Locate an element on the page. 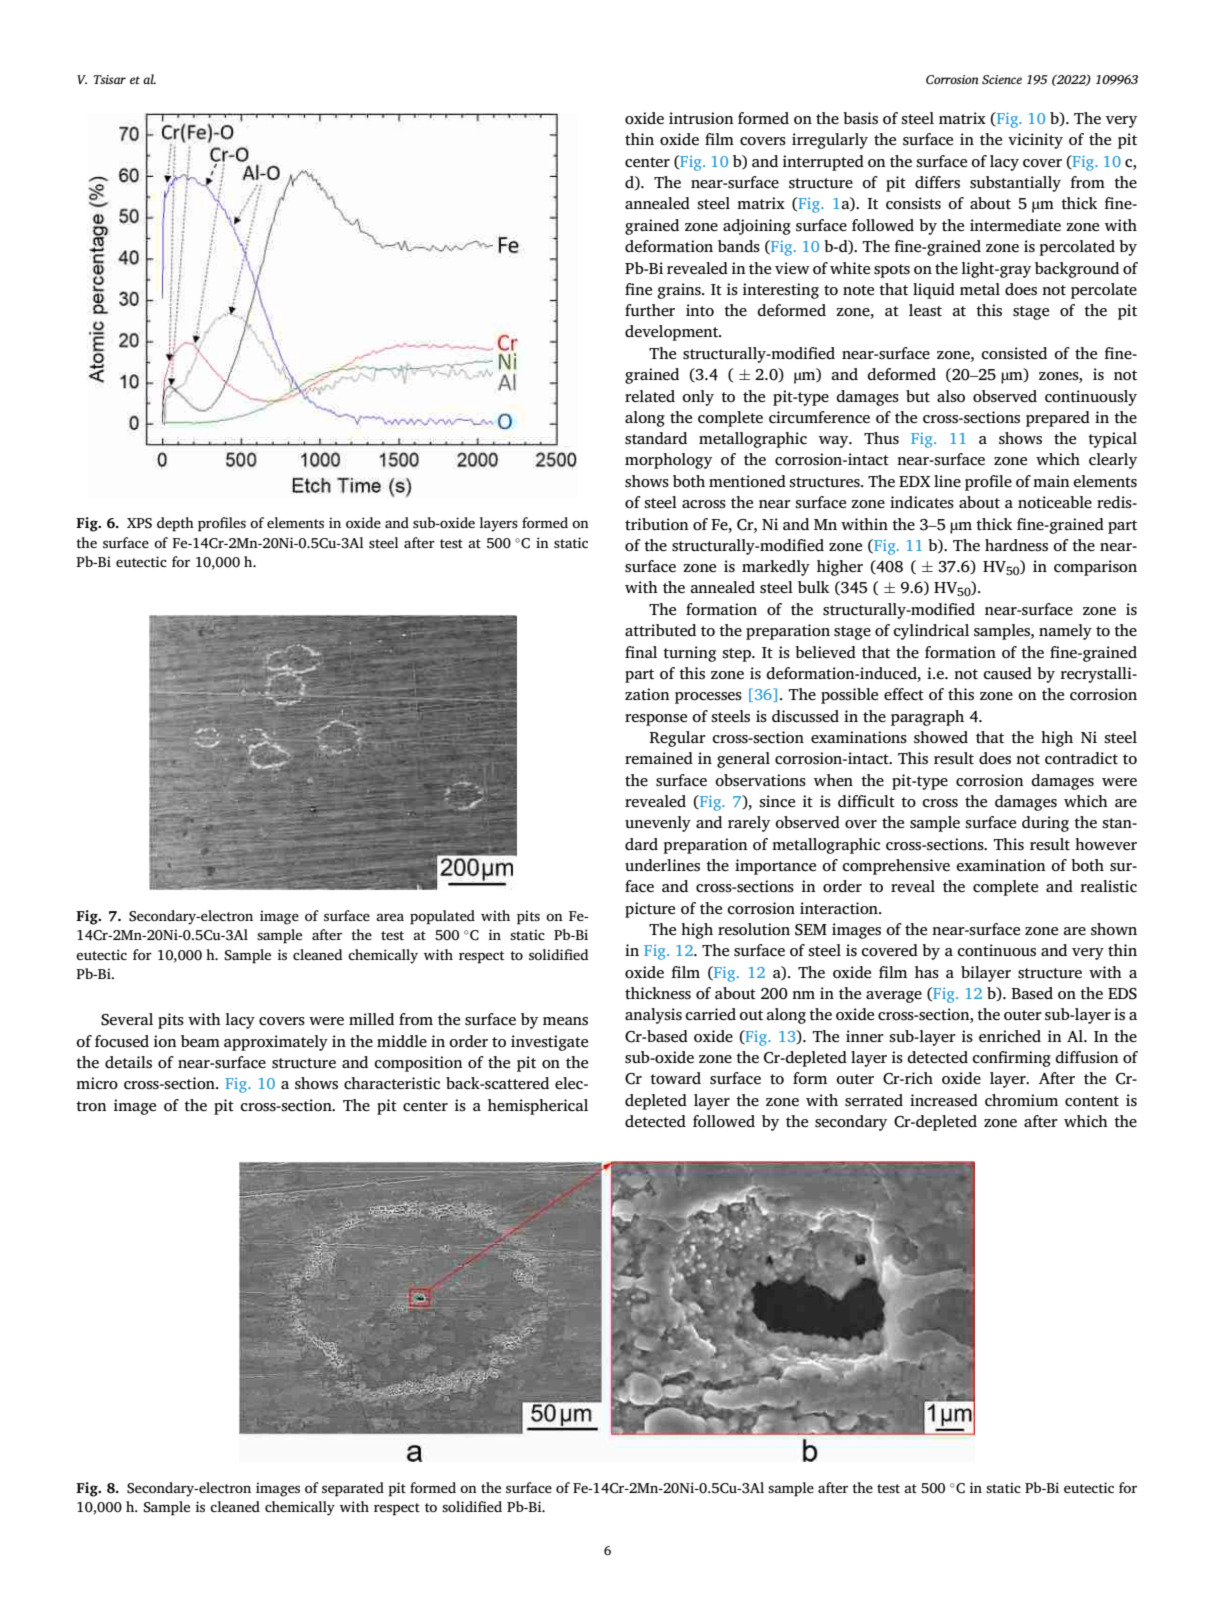 The width and height of the document is (1214, 1619). intrusion is located at coordinates (701, 118).
